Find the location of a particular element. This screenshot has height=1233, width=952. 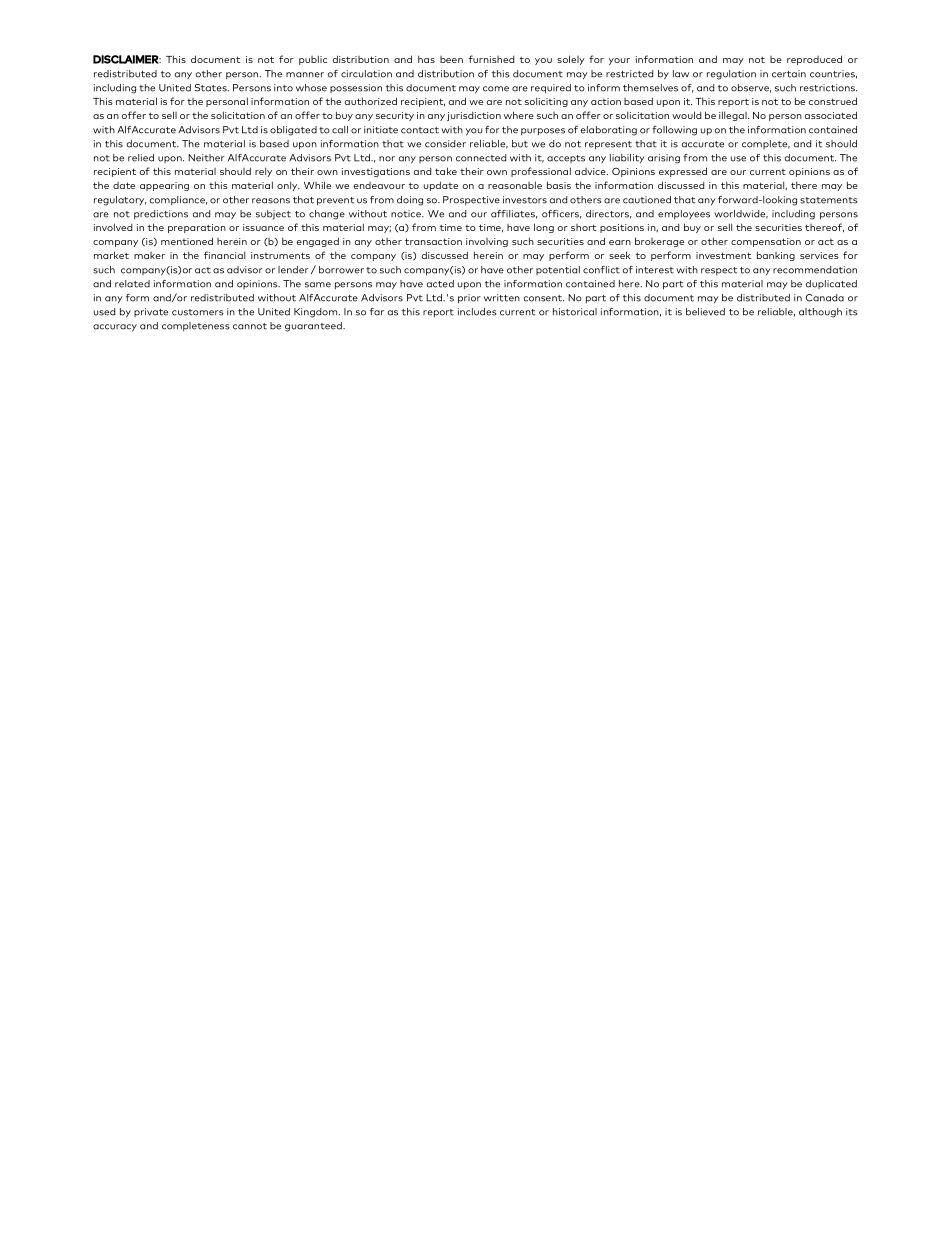

statements is located at coordinates (829, 200).
